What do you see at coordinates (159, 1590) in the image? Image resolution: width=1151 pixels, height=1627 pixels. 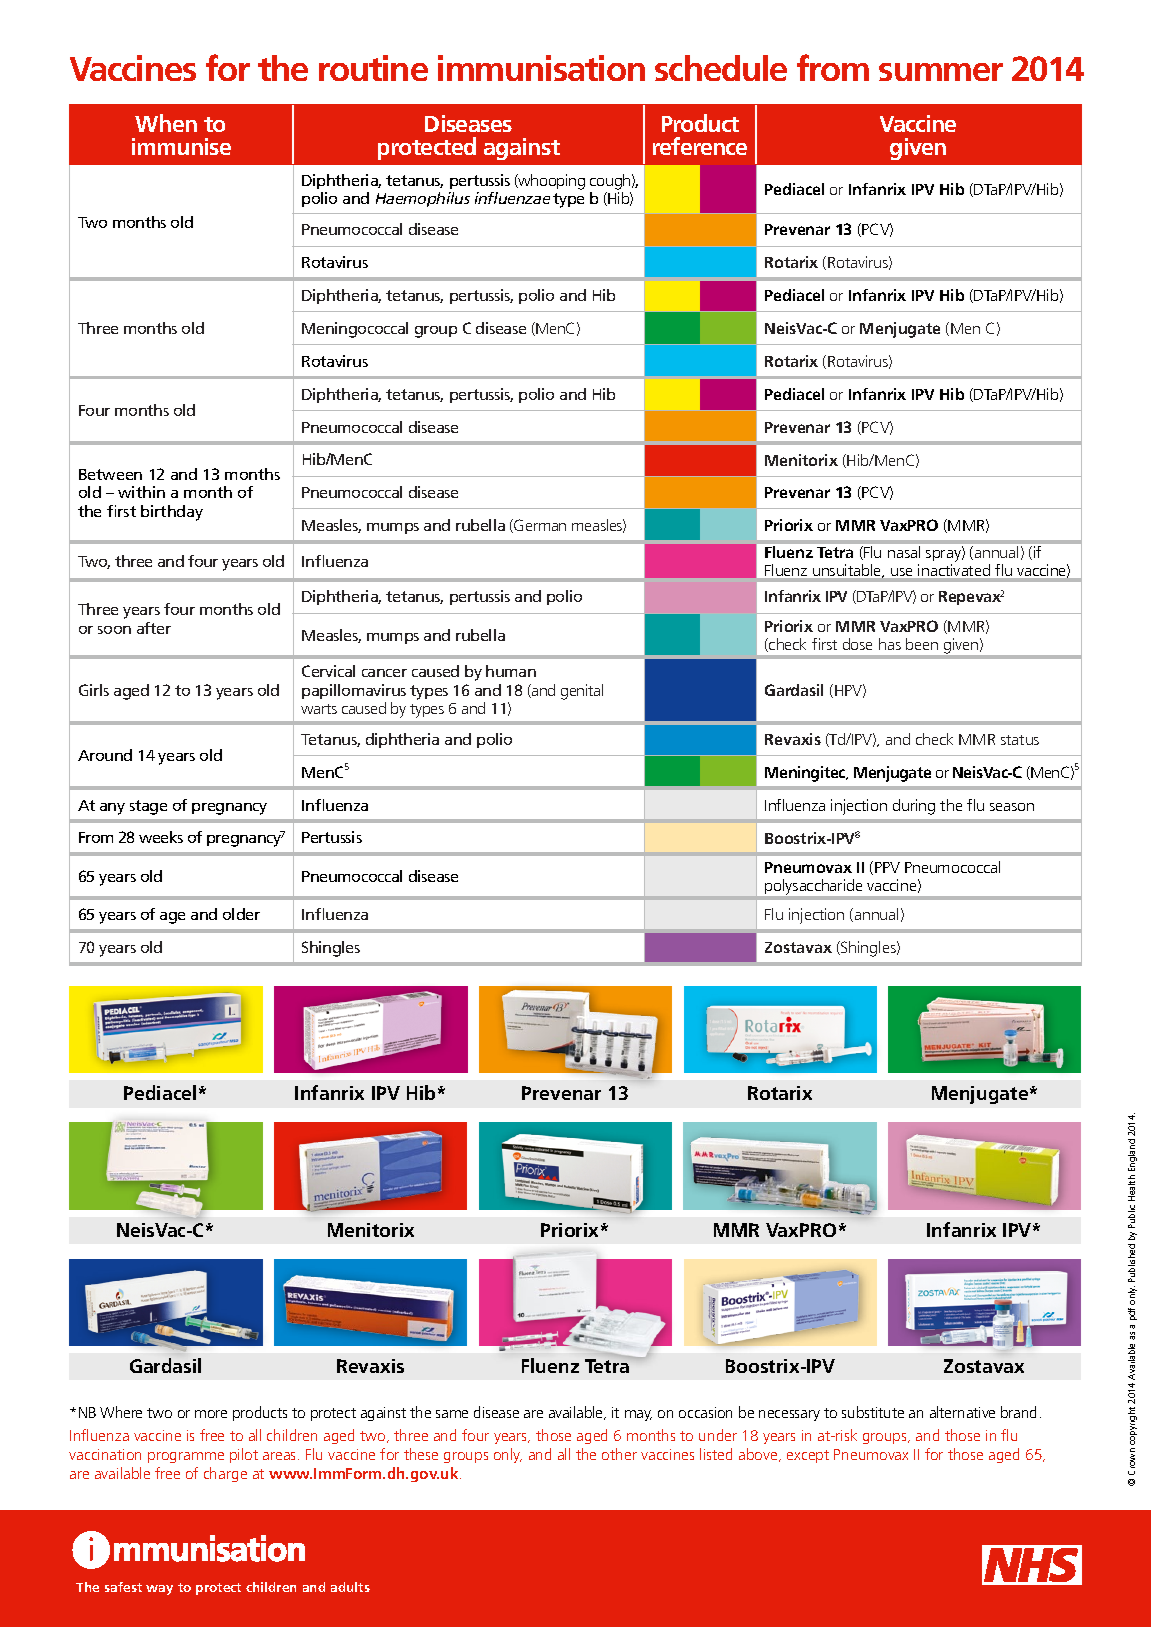 I see `way` at bounding box center [159, 1590].
